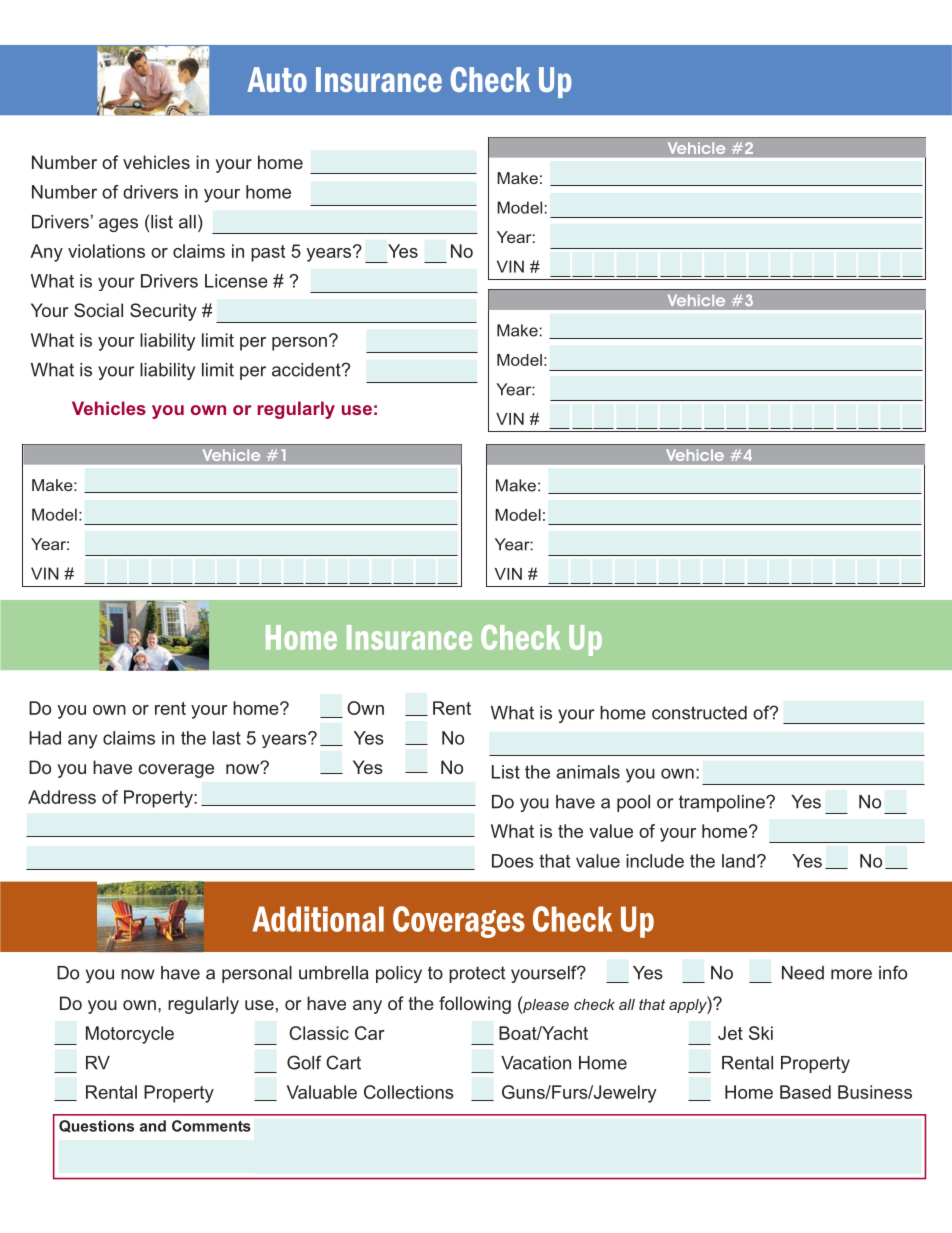  Describe the element at coordinates (227, 738) in the image. I see `last` at that location.
